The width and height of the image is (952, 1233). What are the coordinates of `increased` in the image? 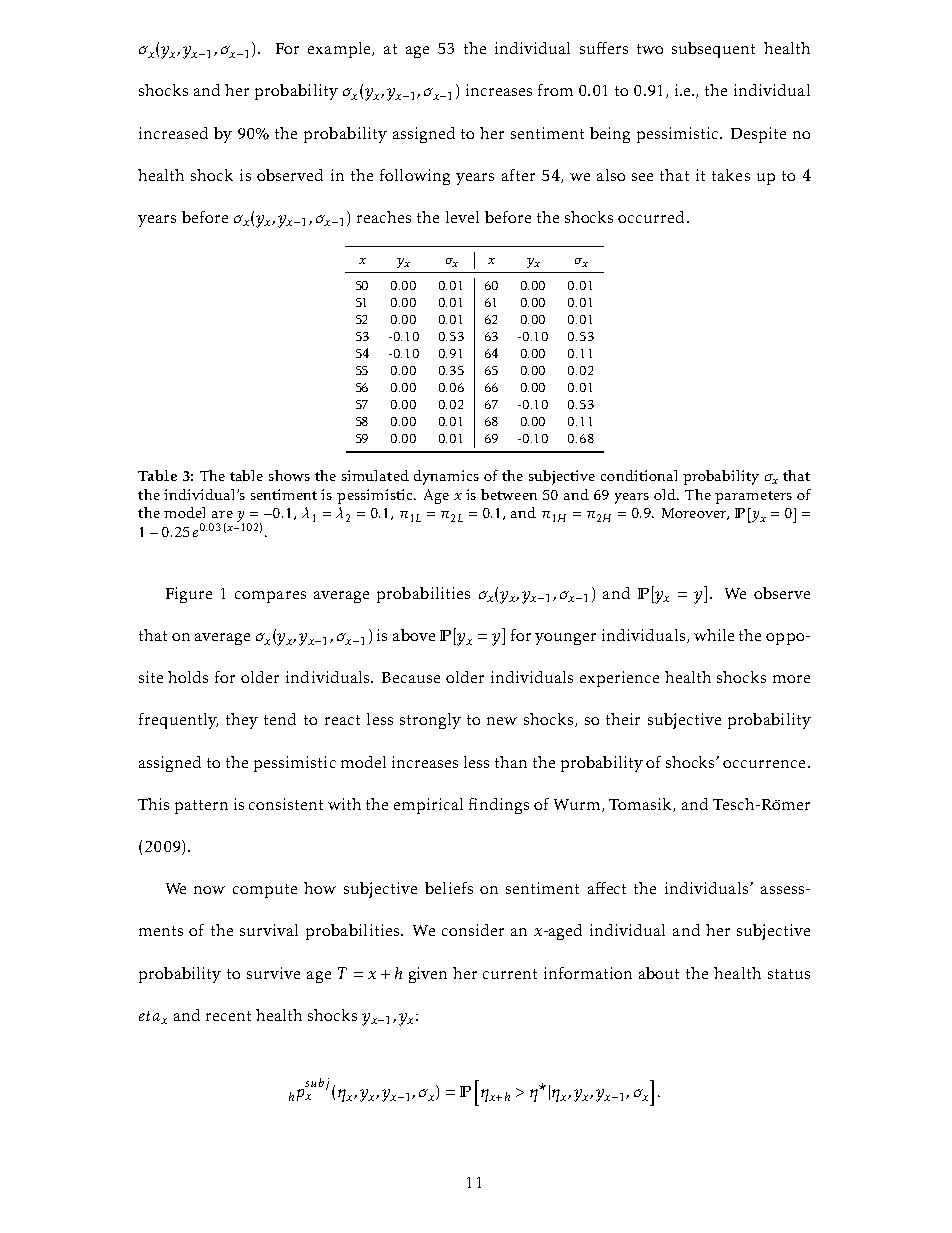 It's located at (173, 133).
